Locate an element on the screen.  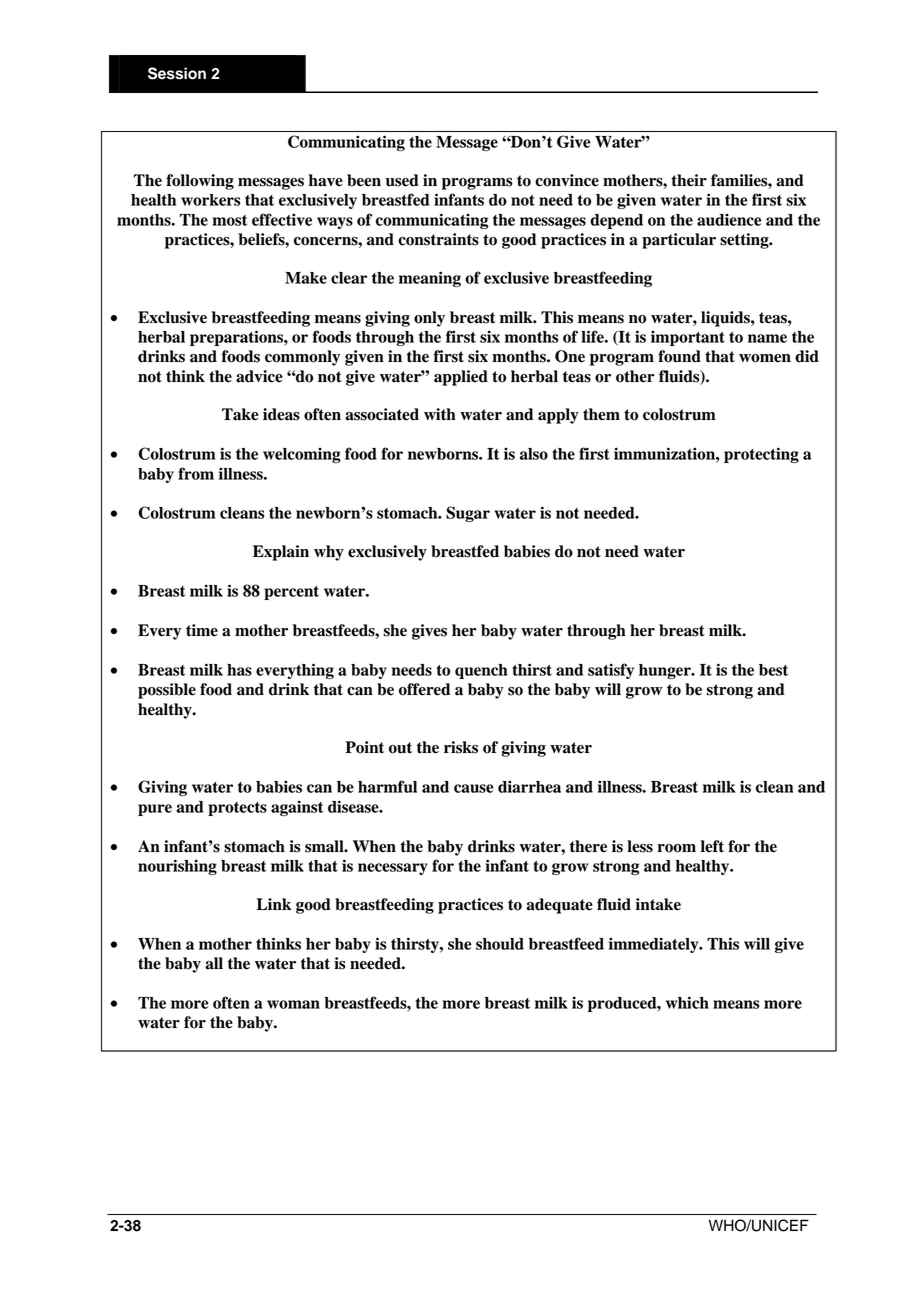
Explain is located at coordinates (281, 553).
